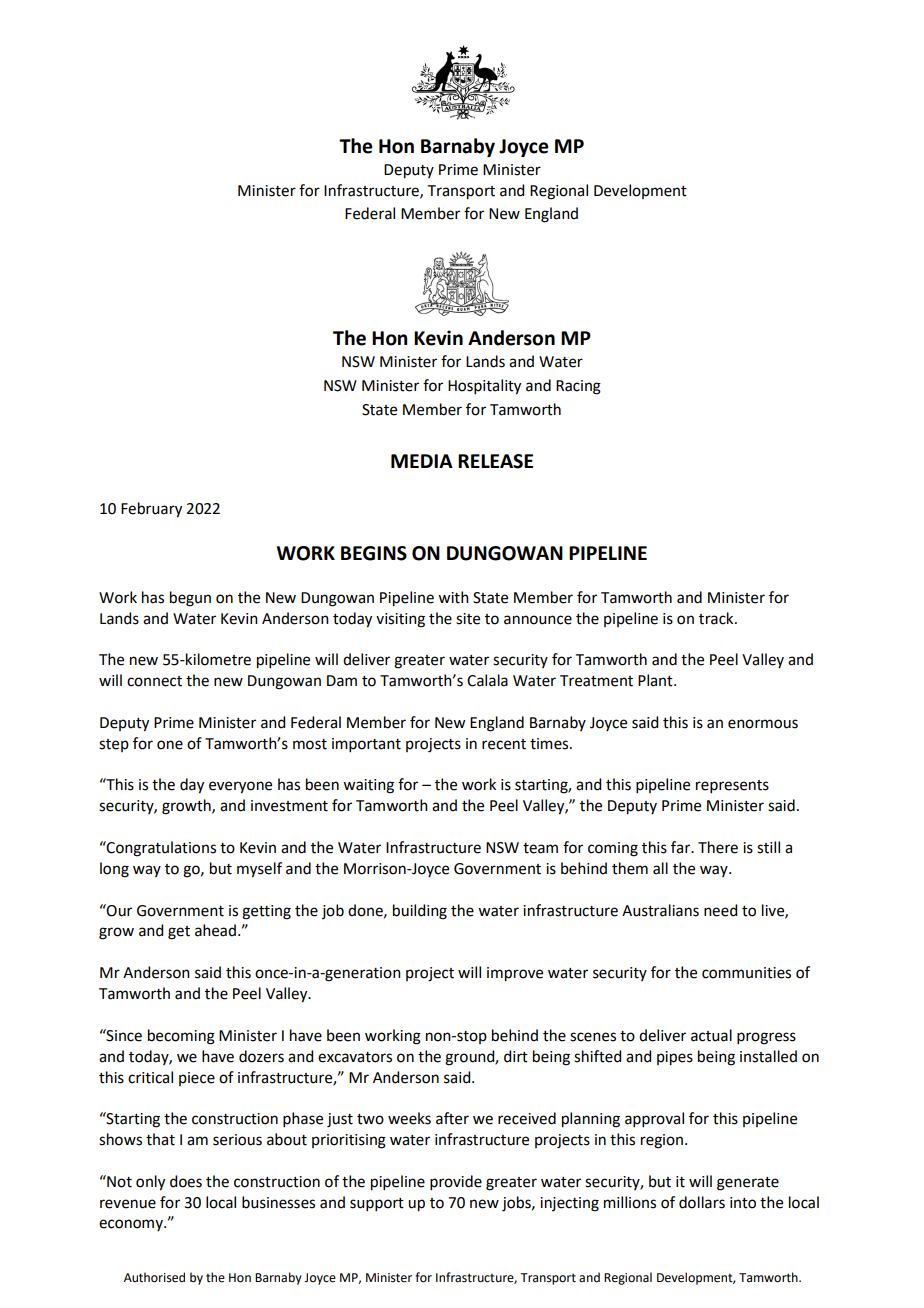 Image resolution: width=924 pixels, height=1308 pixels. What do you see at coordinates (578, 387) in the screenshot?
I see `Racing` at bounding box center [578, 387].
